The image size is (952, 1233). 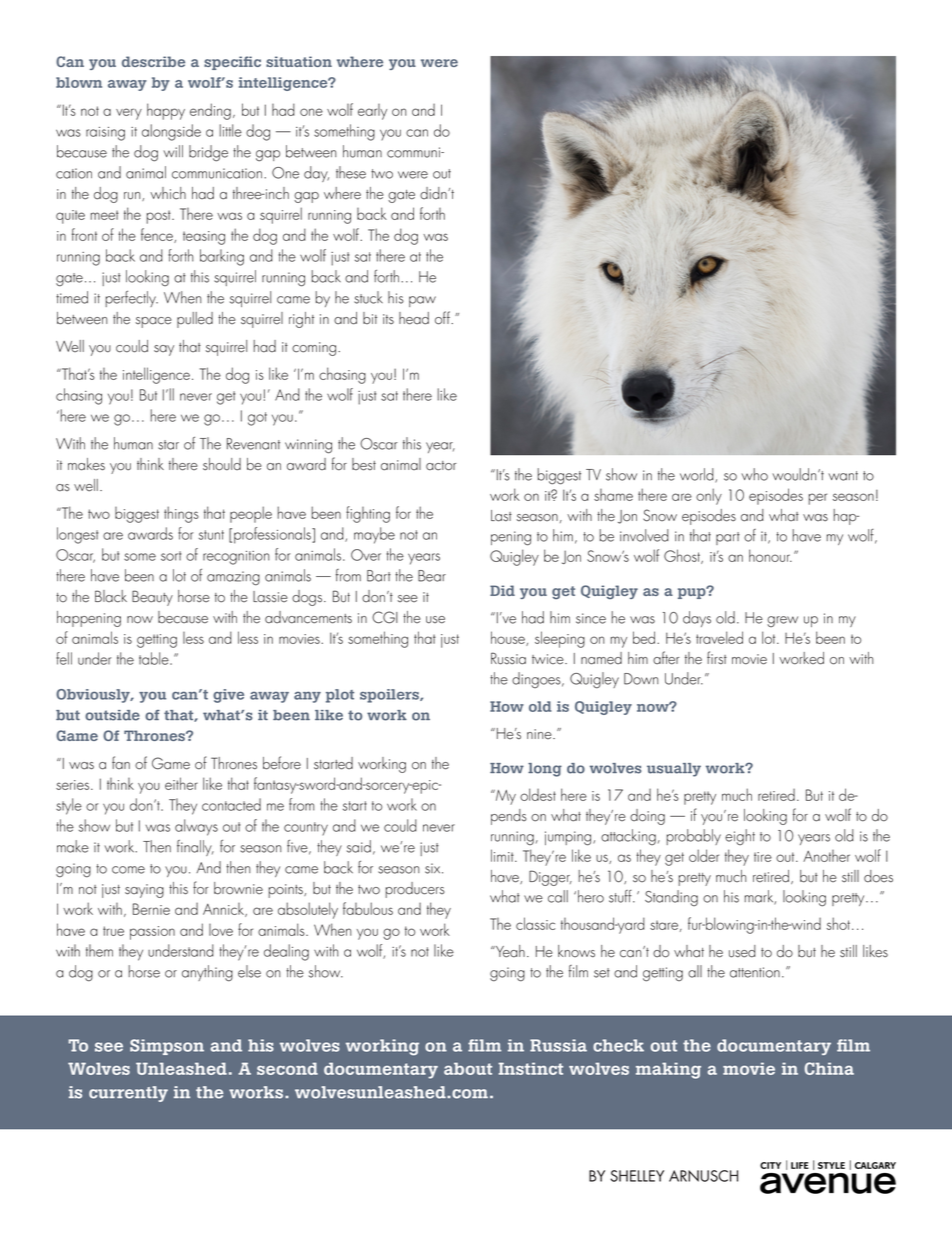 I want to click on China, so click(x=829, y=1068).
